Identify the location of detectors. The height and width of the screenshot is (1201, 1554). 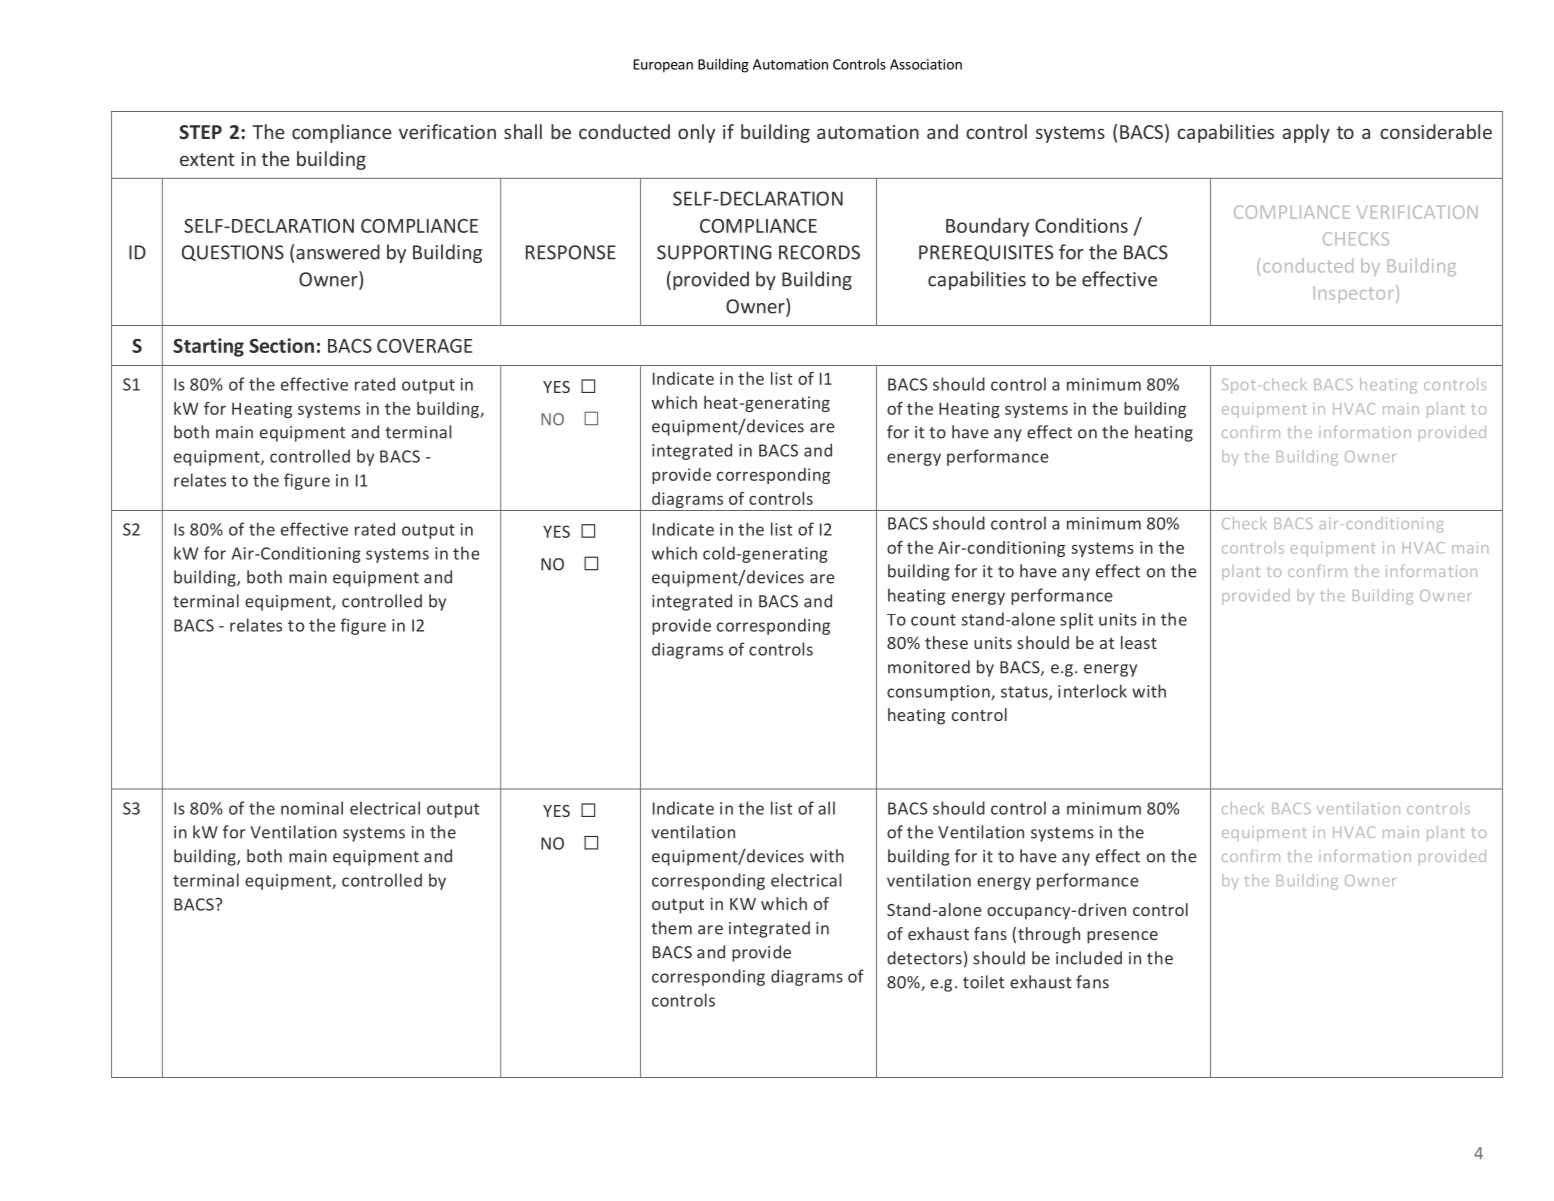
(924, 958).
